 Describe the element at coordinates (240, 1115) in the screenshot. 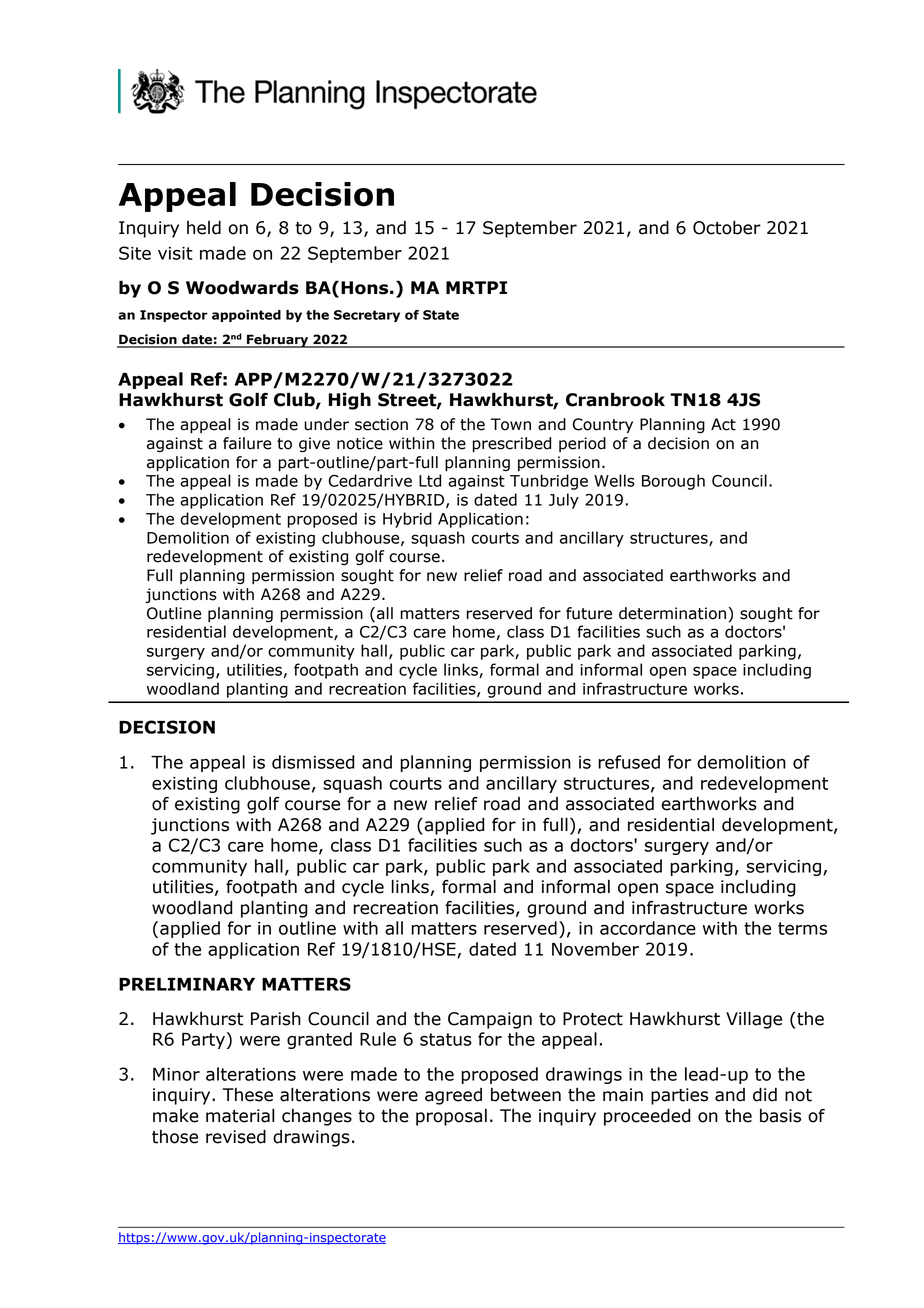

I see `material` at that location.
